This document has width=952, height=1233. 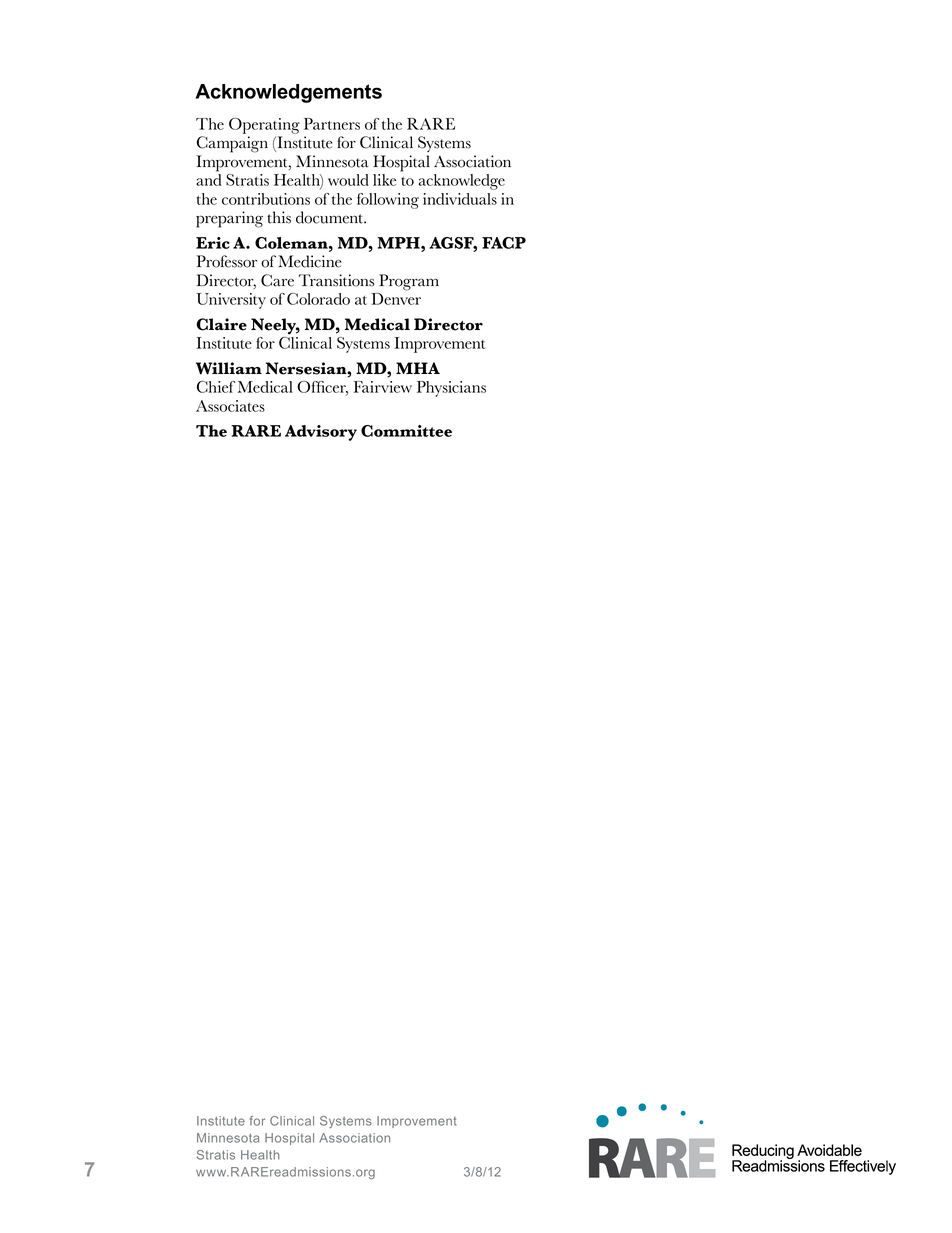 I want to click on Claire, so click(x=221, y=324).
